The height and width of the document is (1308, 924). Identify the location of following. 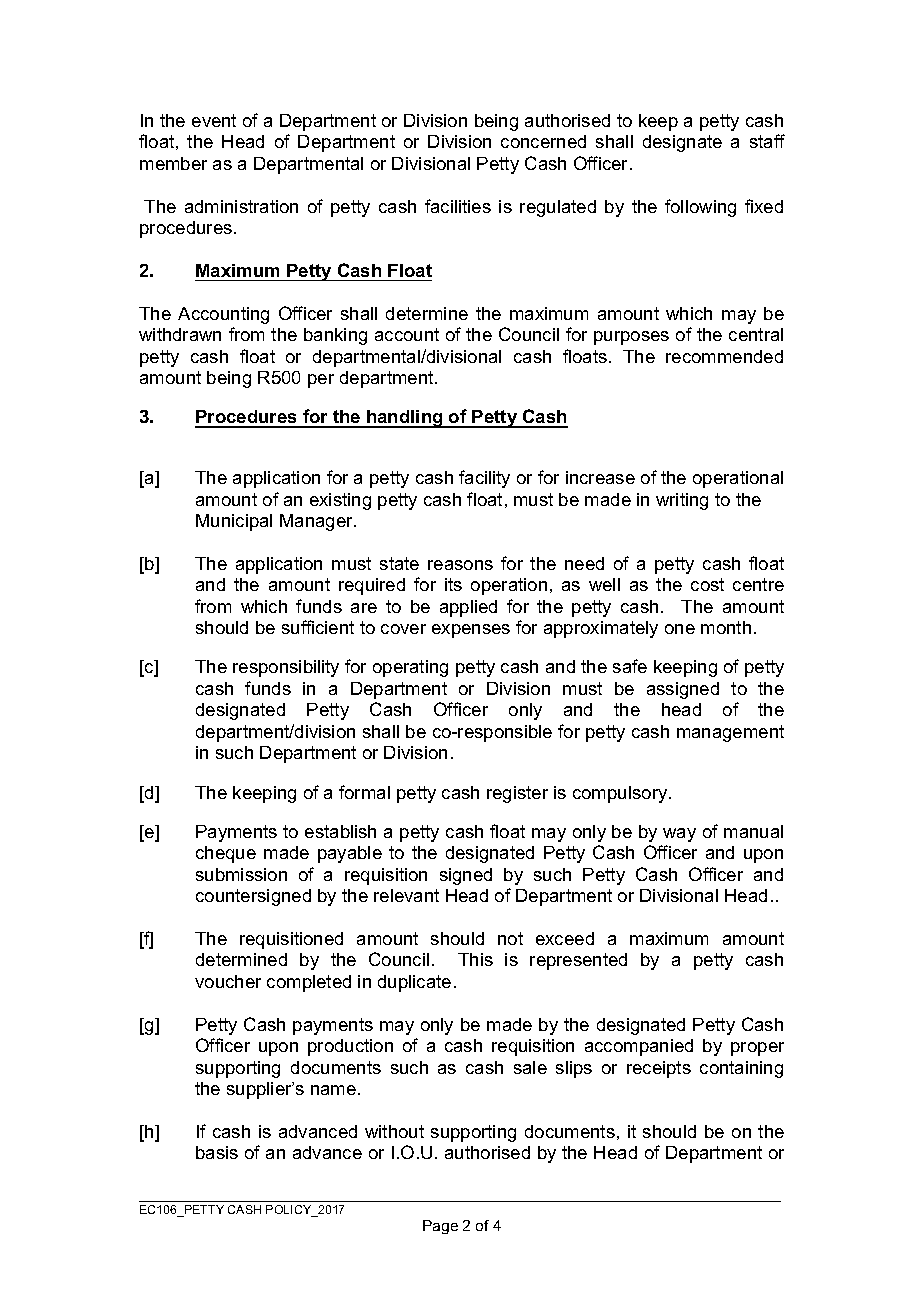
(700, 208).
